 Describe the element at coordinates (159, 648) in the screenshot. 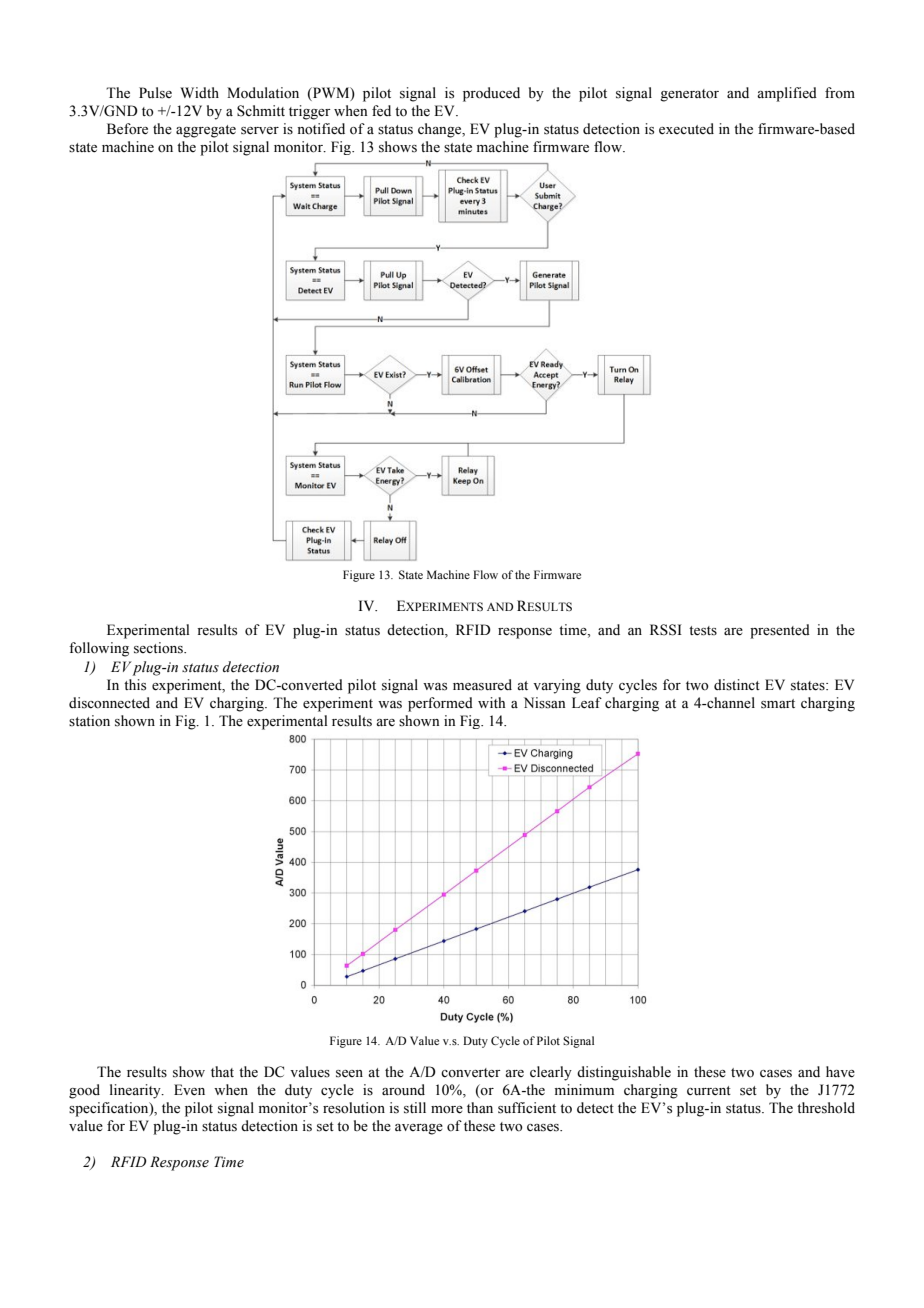

I see `sections` at that location.
